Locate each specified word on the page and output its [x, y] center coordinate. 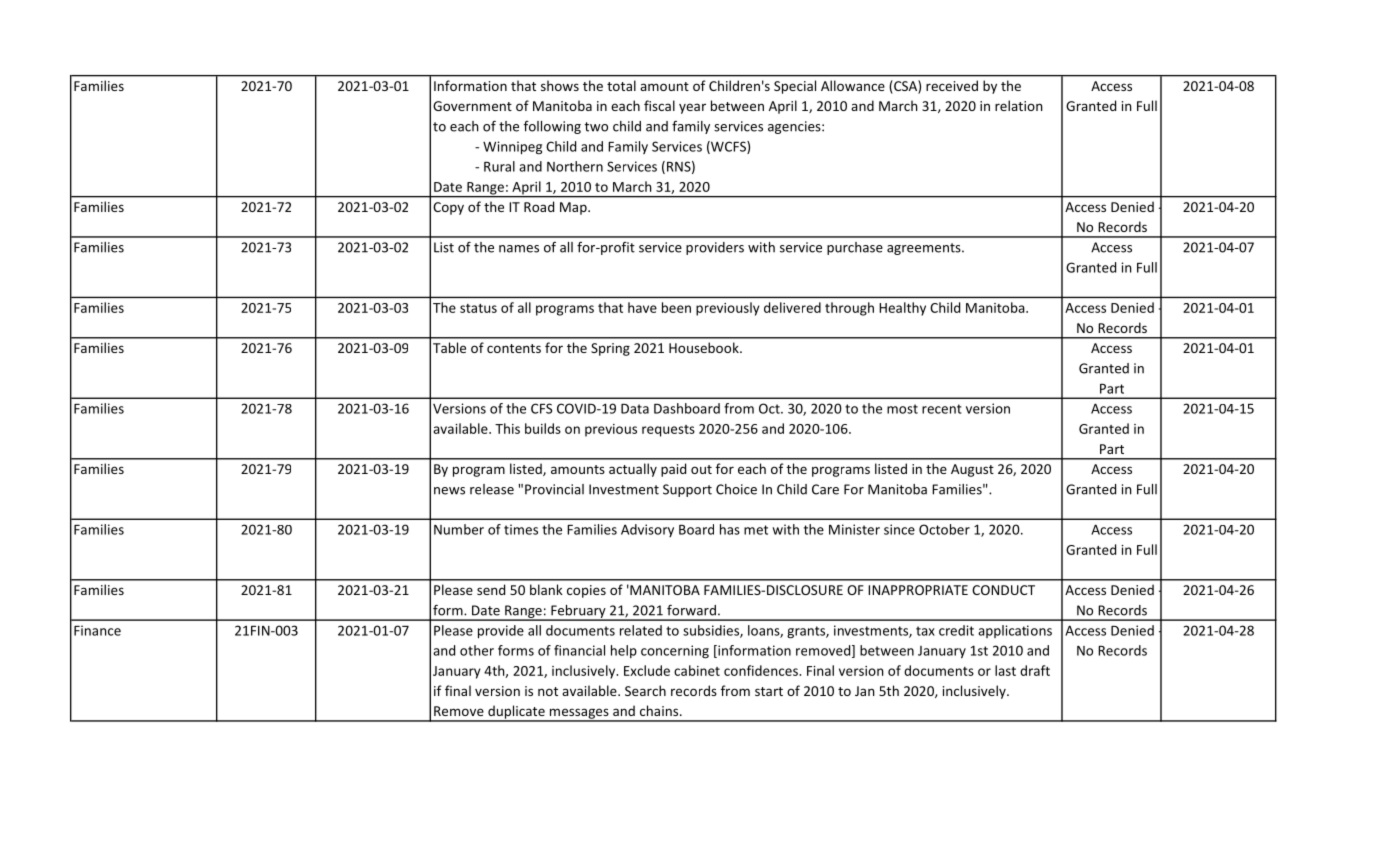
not [548, 691]
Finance [97, 630]
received [952, 85]
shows [560, 85]
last [1005, 670]
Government [472, 106]
